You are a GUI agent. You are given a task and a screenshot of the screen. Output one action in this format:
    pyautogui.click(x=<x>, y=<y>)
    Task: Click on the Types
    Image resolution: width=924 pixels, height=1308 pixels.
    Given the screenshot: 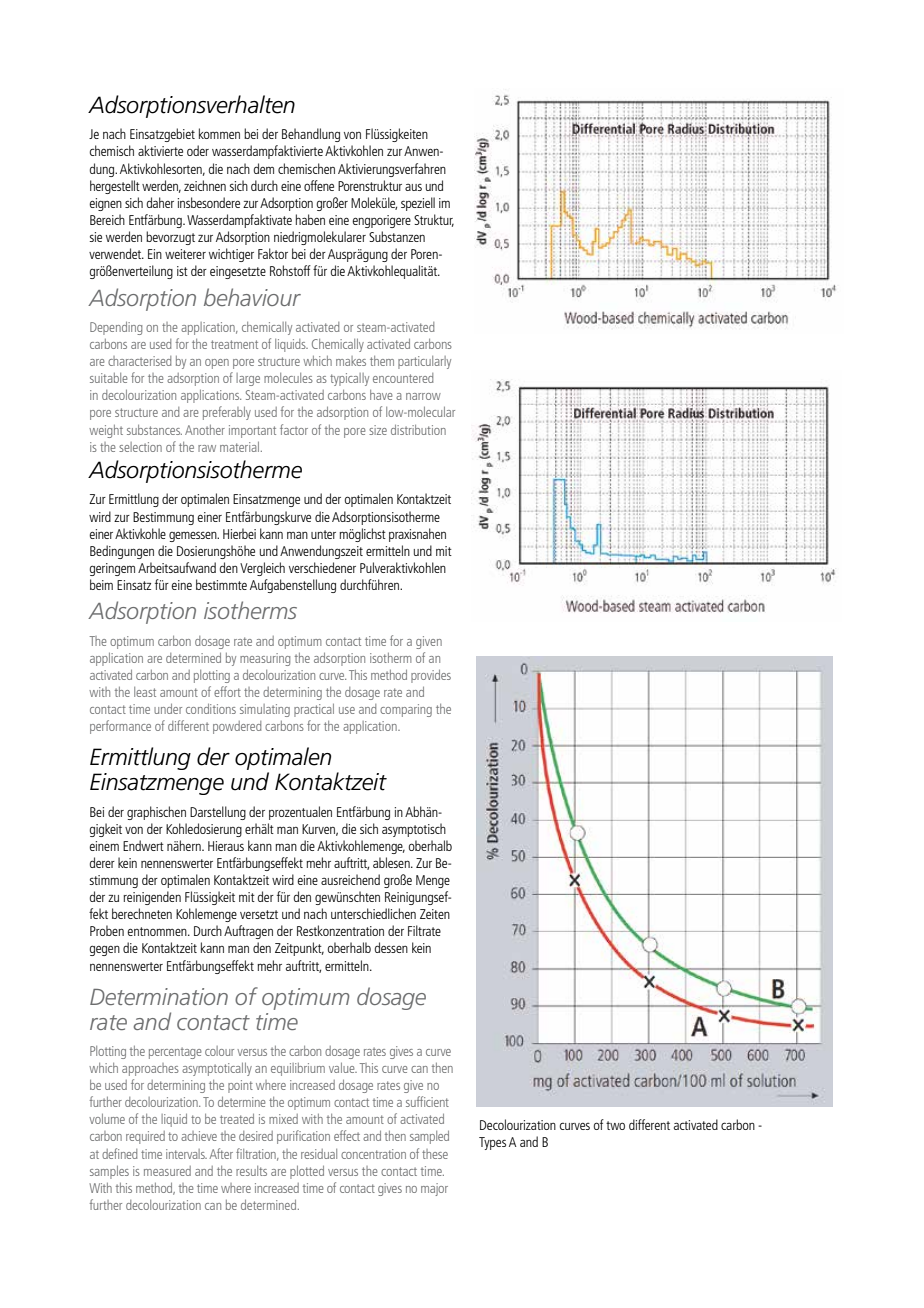 What is the action you would take?
    pyautogui.click(x=492, y=1143)
